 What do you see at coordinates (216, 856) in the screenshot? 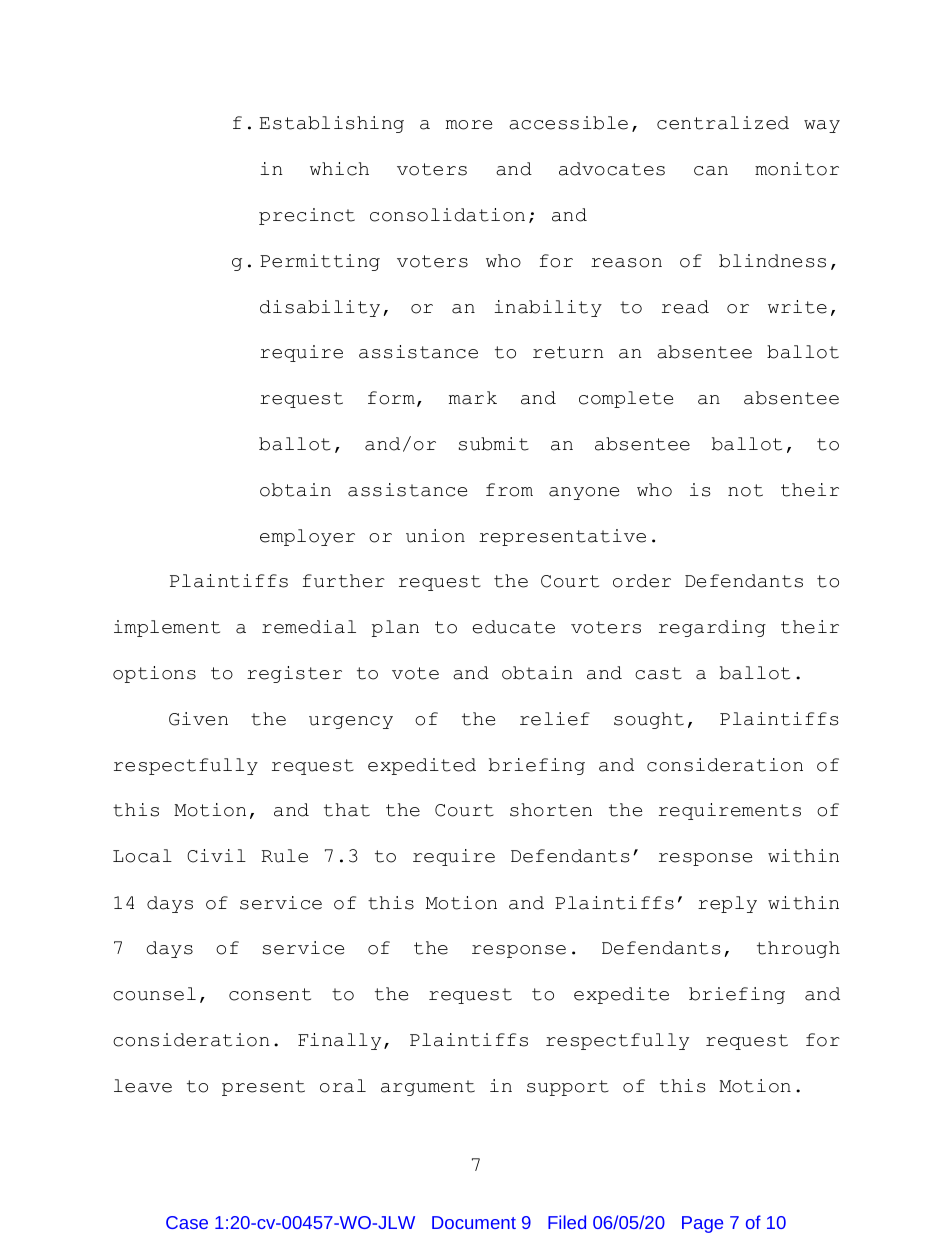
I see `Civil` at bounding box center [216, 856].
